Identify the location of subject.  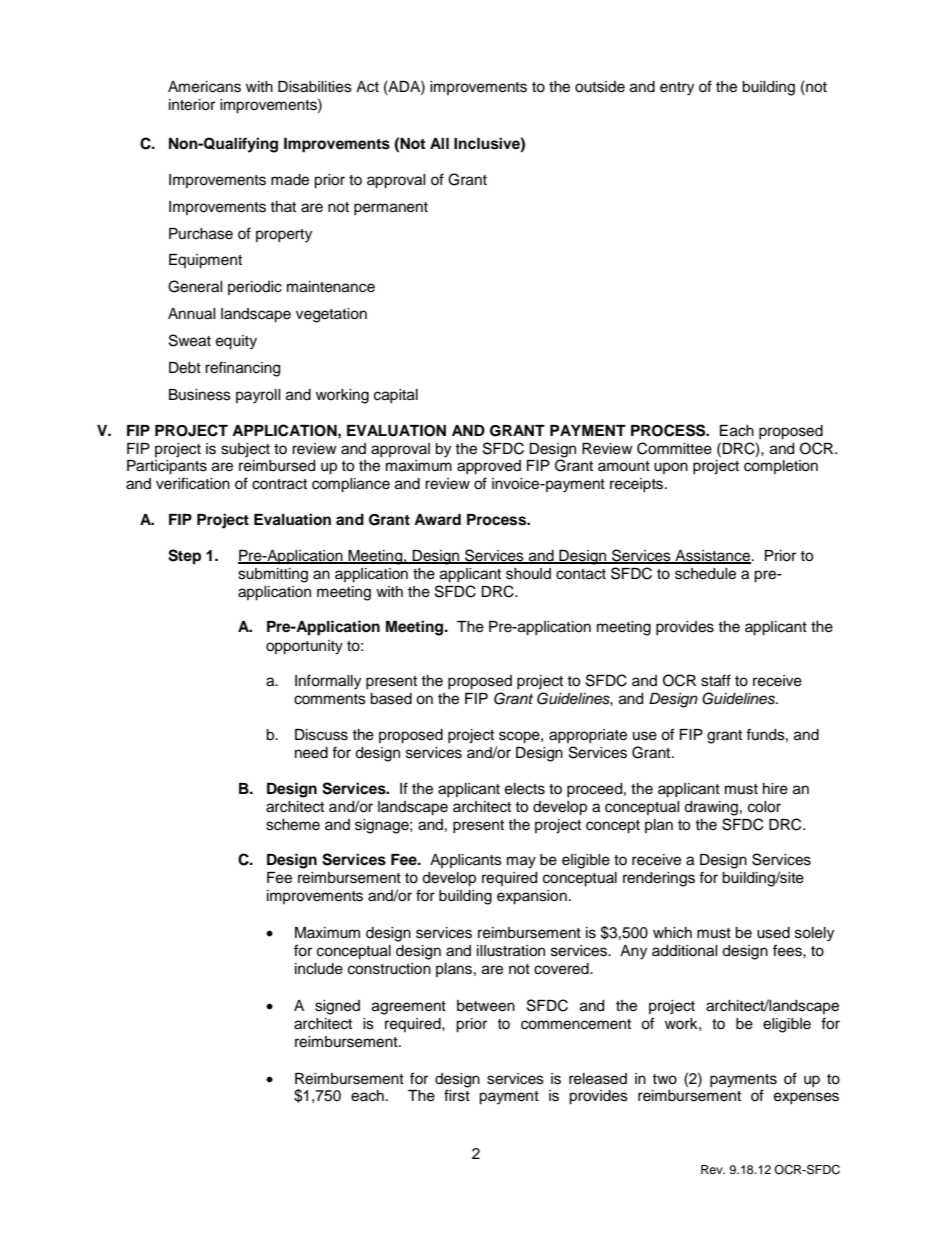
(245, 450).
